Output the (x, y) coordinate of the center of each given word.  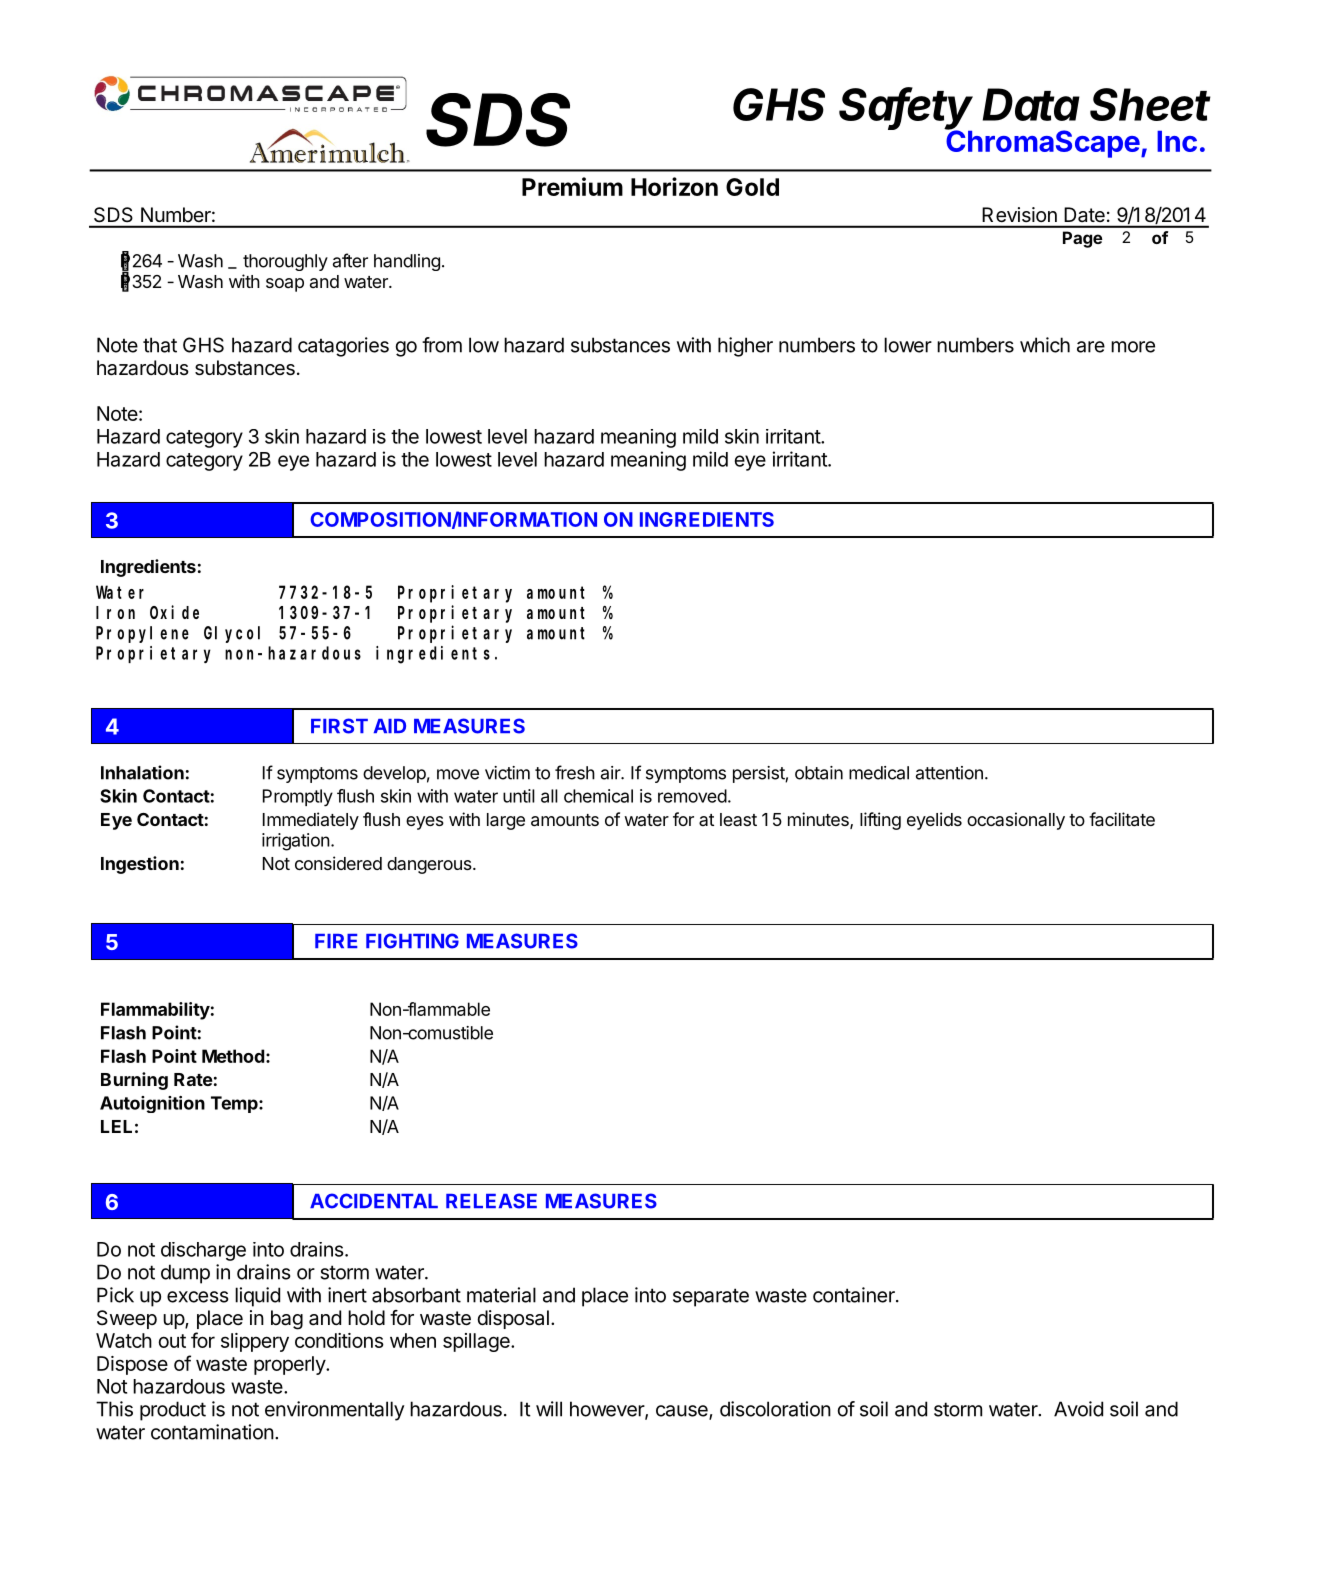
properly (290, 1365)
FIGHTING (412, 941)
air (611, 773)
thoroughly (285, 262)
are (1091, 347)
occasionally (1016, 821)
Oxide (174, 612)
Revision (1020, 214)
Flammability (155, 1011)
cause (683, 1412)
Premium (572, 186)
